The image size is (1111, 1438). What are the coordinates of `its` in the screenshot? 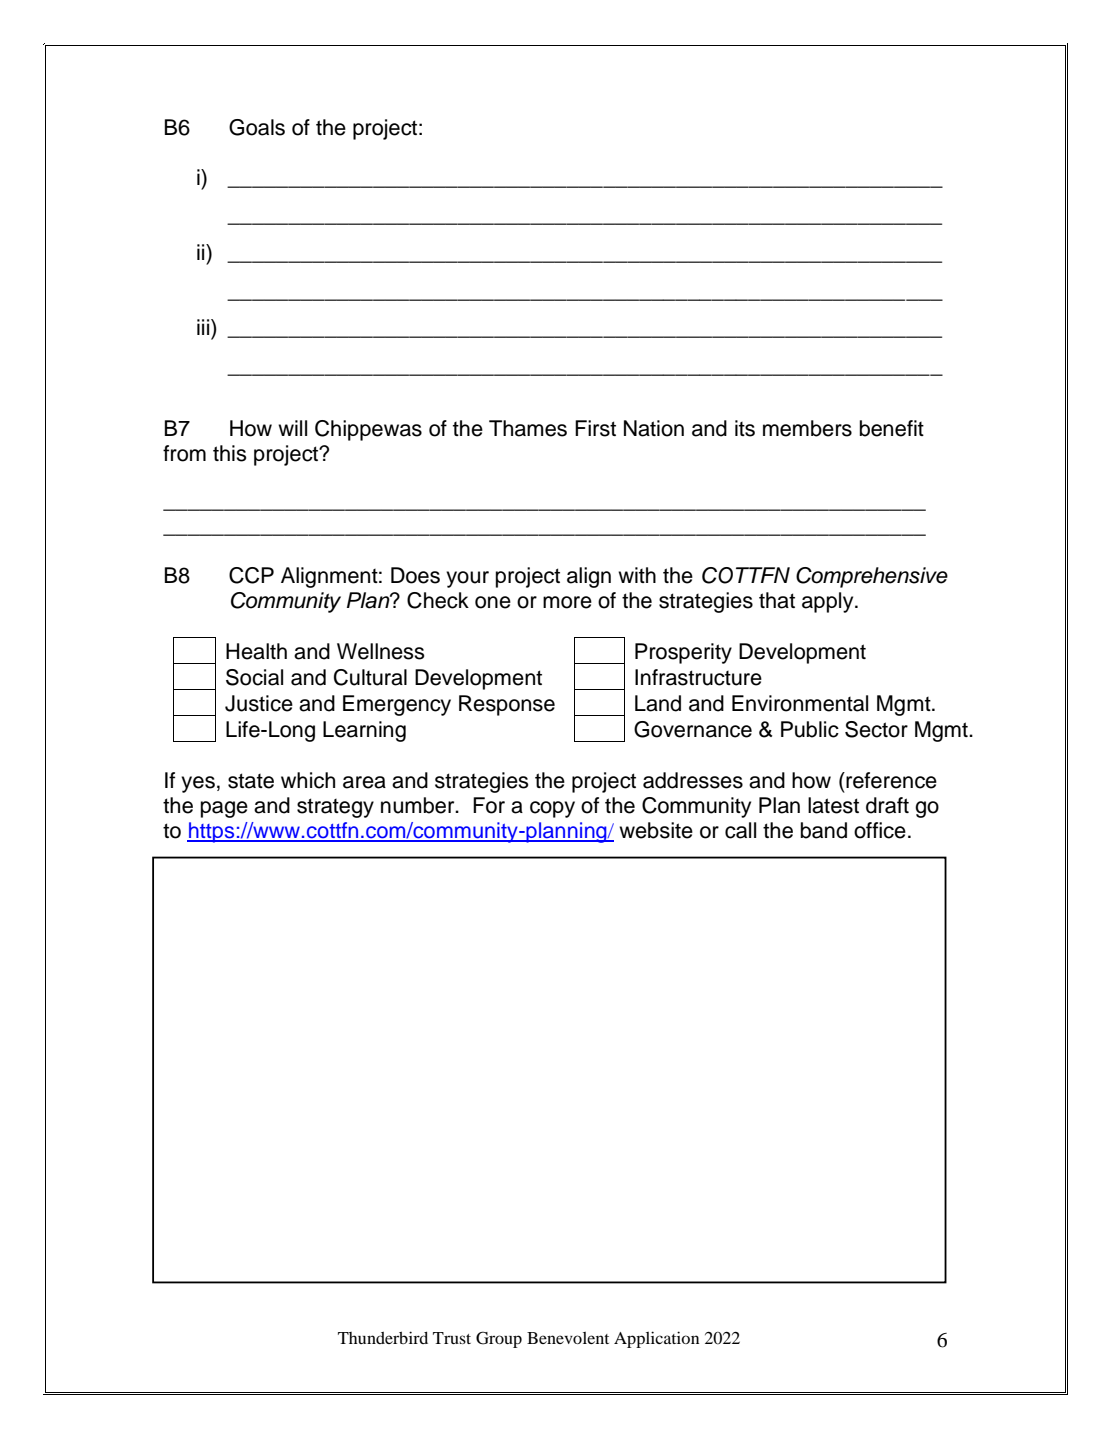 It's located at (745, 428).
